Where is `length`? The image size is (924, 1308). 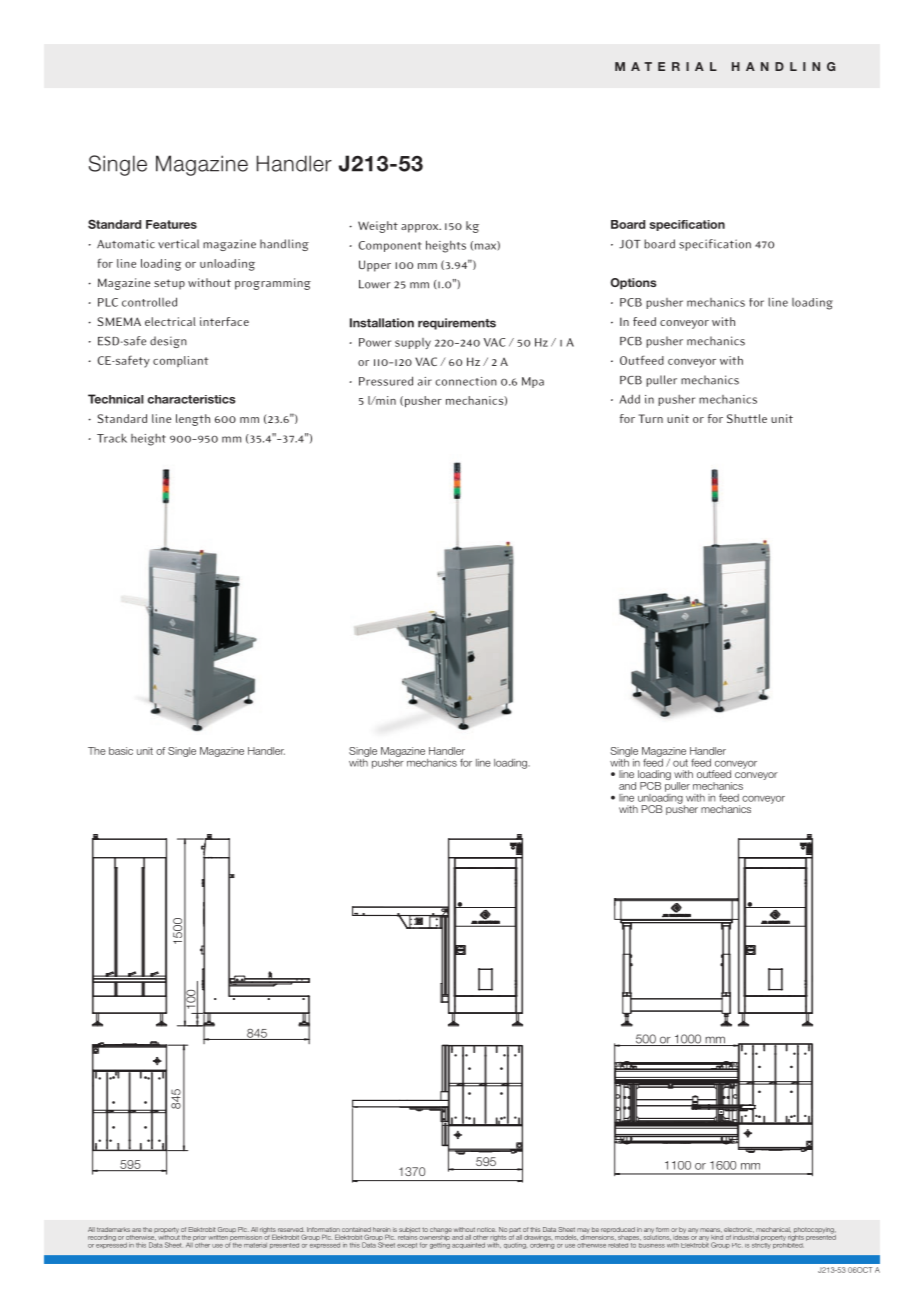
length is located at coordinates (193, 420).
